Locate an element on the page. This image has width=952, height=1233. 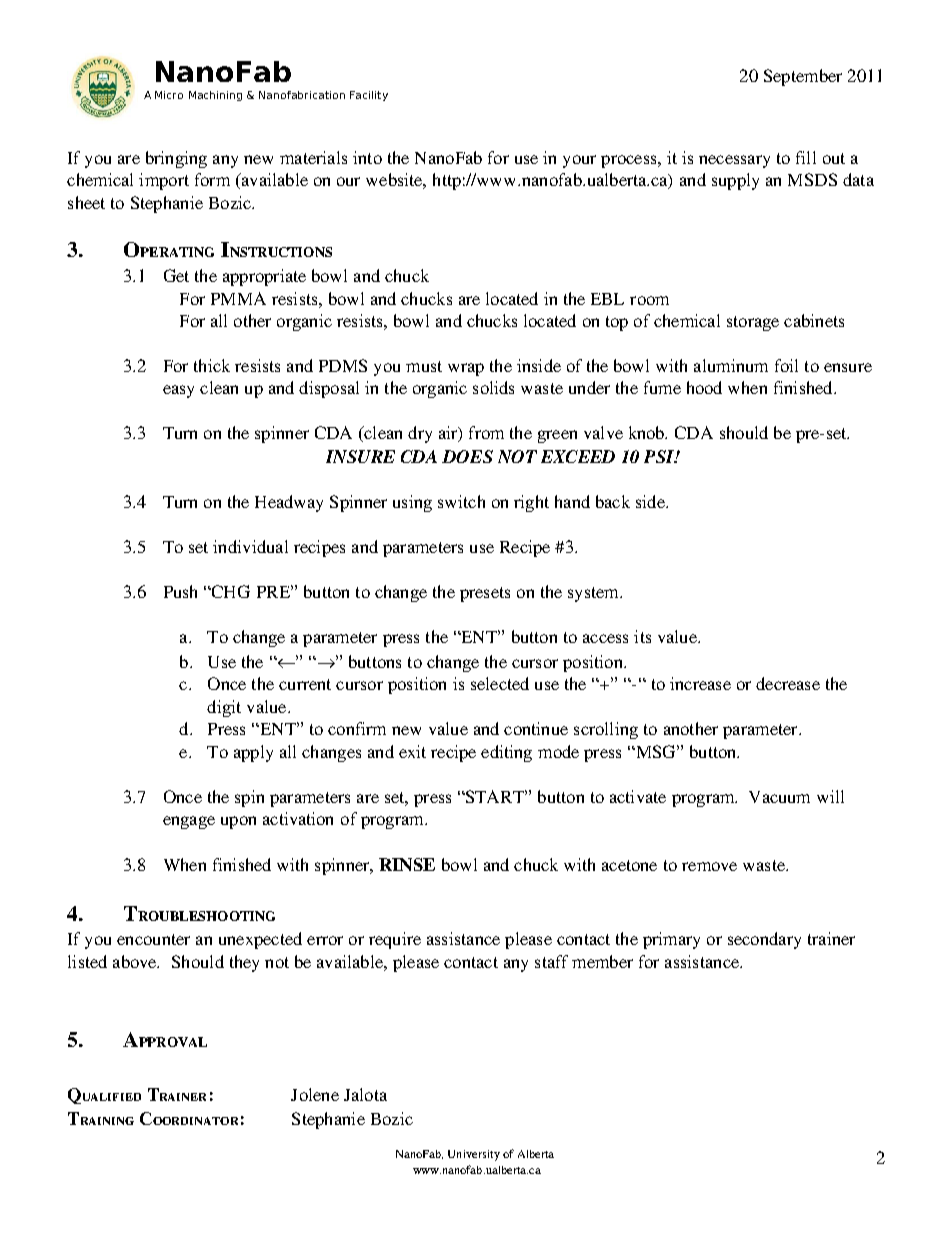
Facility is located at coordinates (369, 96).
